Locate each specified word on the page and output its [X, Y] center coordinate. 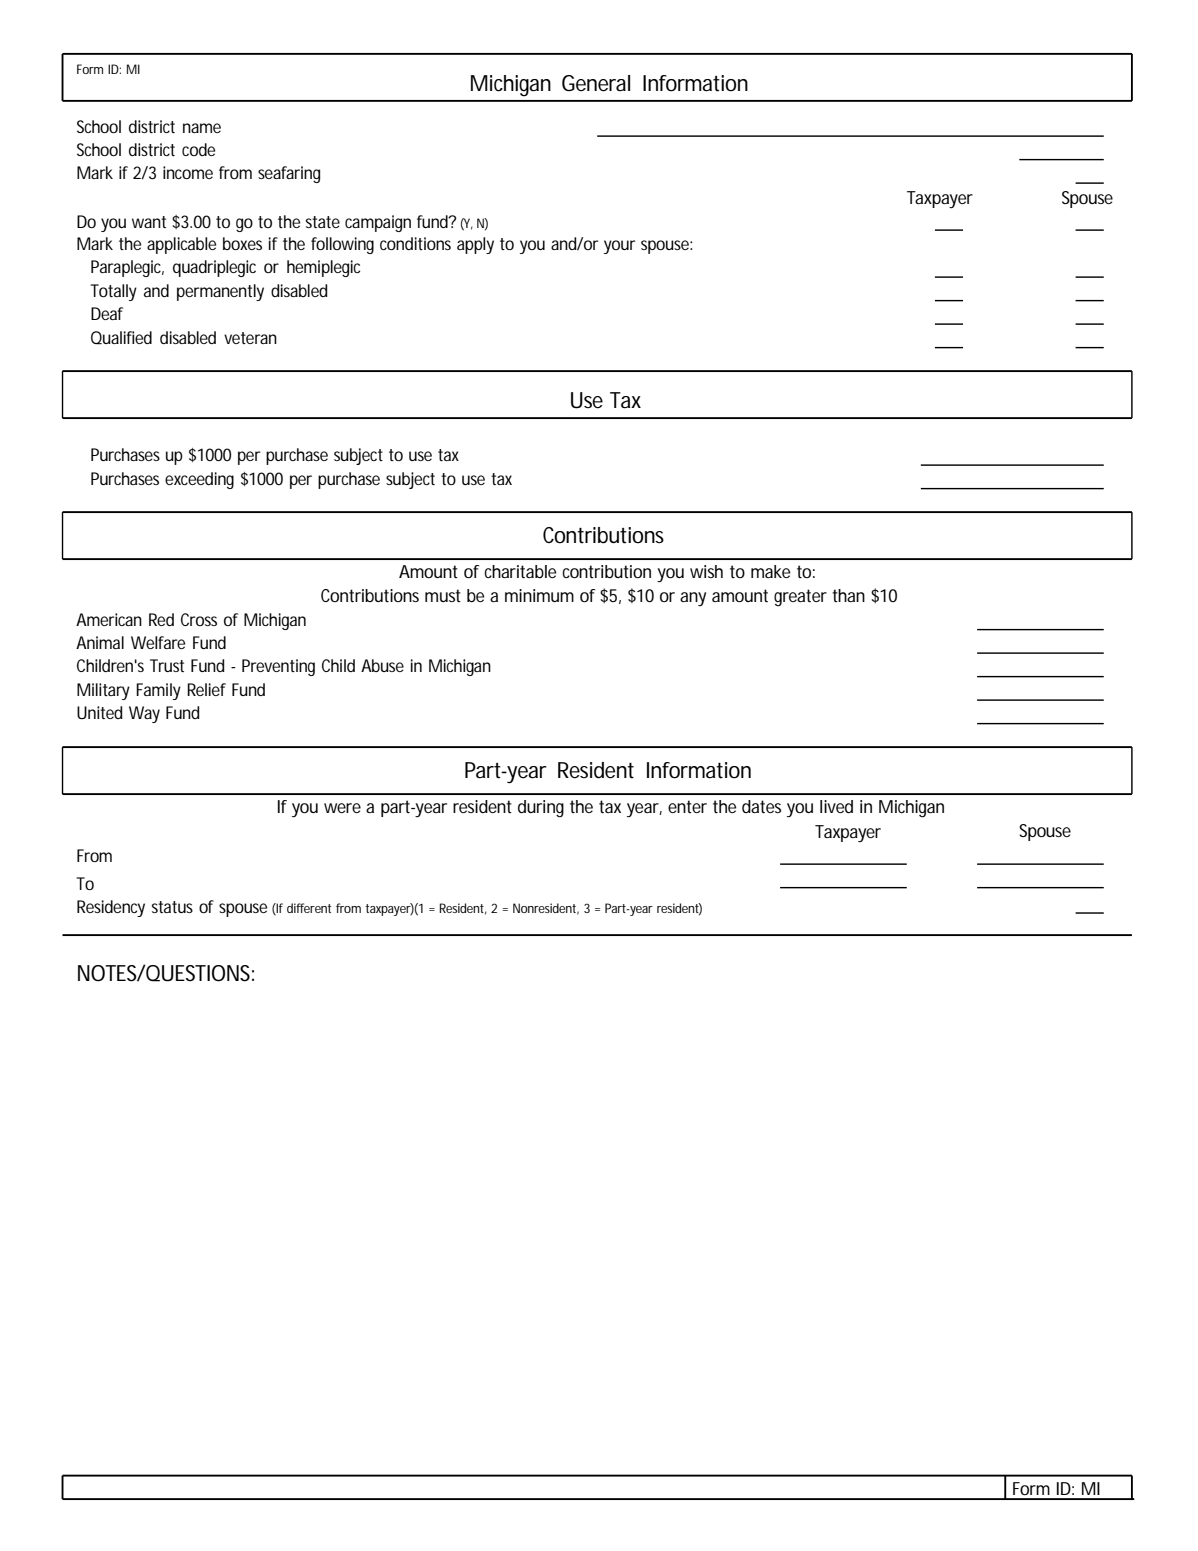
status [172, 907]
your [620, 247]
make [770, 571]
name [202, 128]
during [541, 809]
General [596, 83]
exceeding [199, 480]
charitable [520, 571]
